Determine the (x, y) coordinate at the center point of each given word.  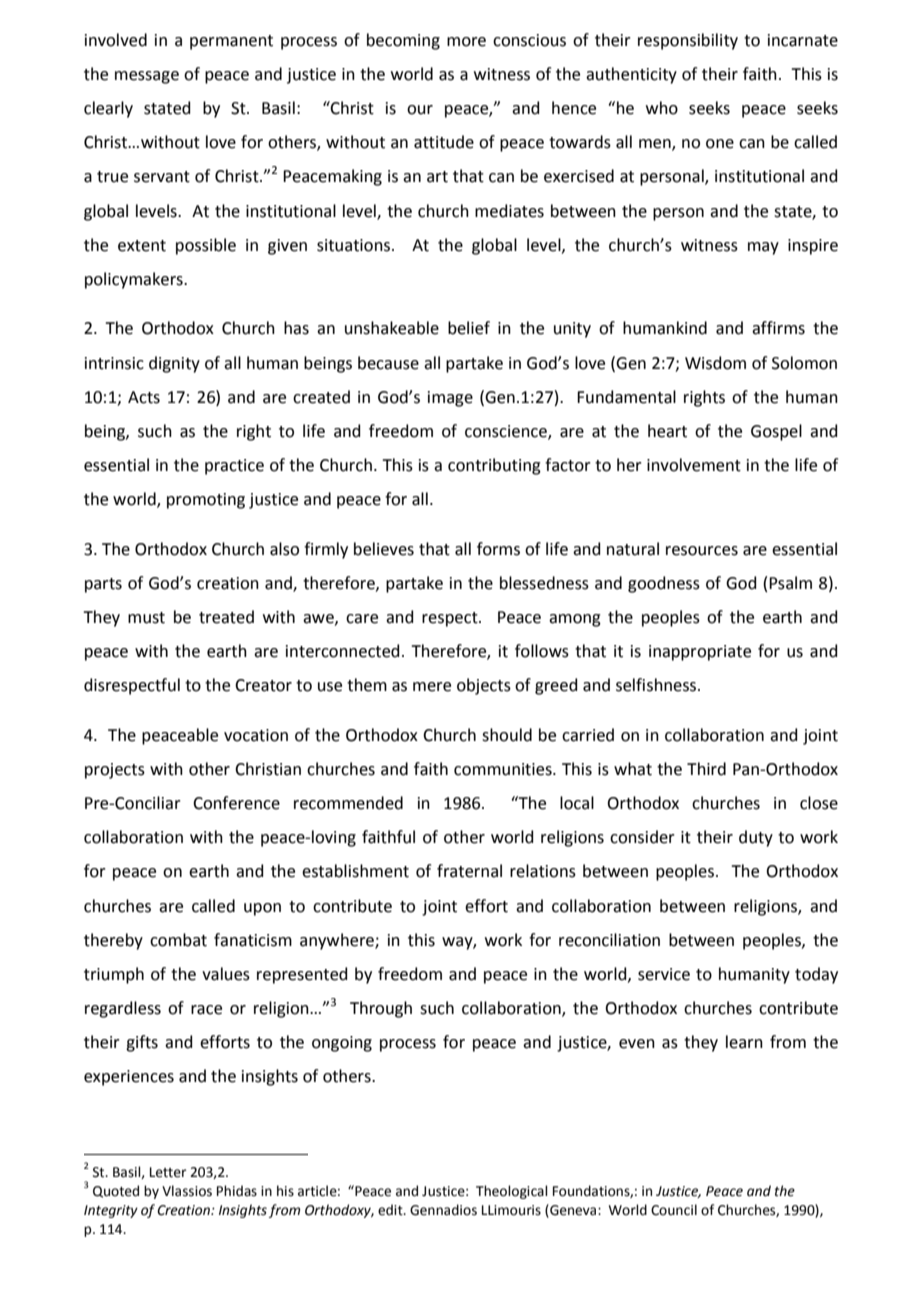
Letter (168, 1172)
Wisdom (715, 363)
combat (178, 940)
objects (484, 686)
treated (226, 617)
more (466, 42)
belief (469, 328)
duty (756, 838)
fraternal (469, 871)
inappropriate (700, 653)
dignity (174, 364)
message (147, 77)
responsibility (688, 41)
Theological (512, 1192)
